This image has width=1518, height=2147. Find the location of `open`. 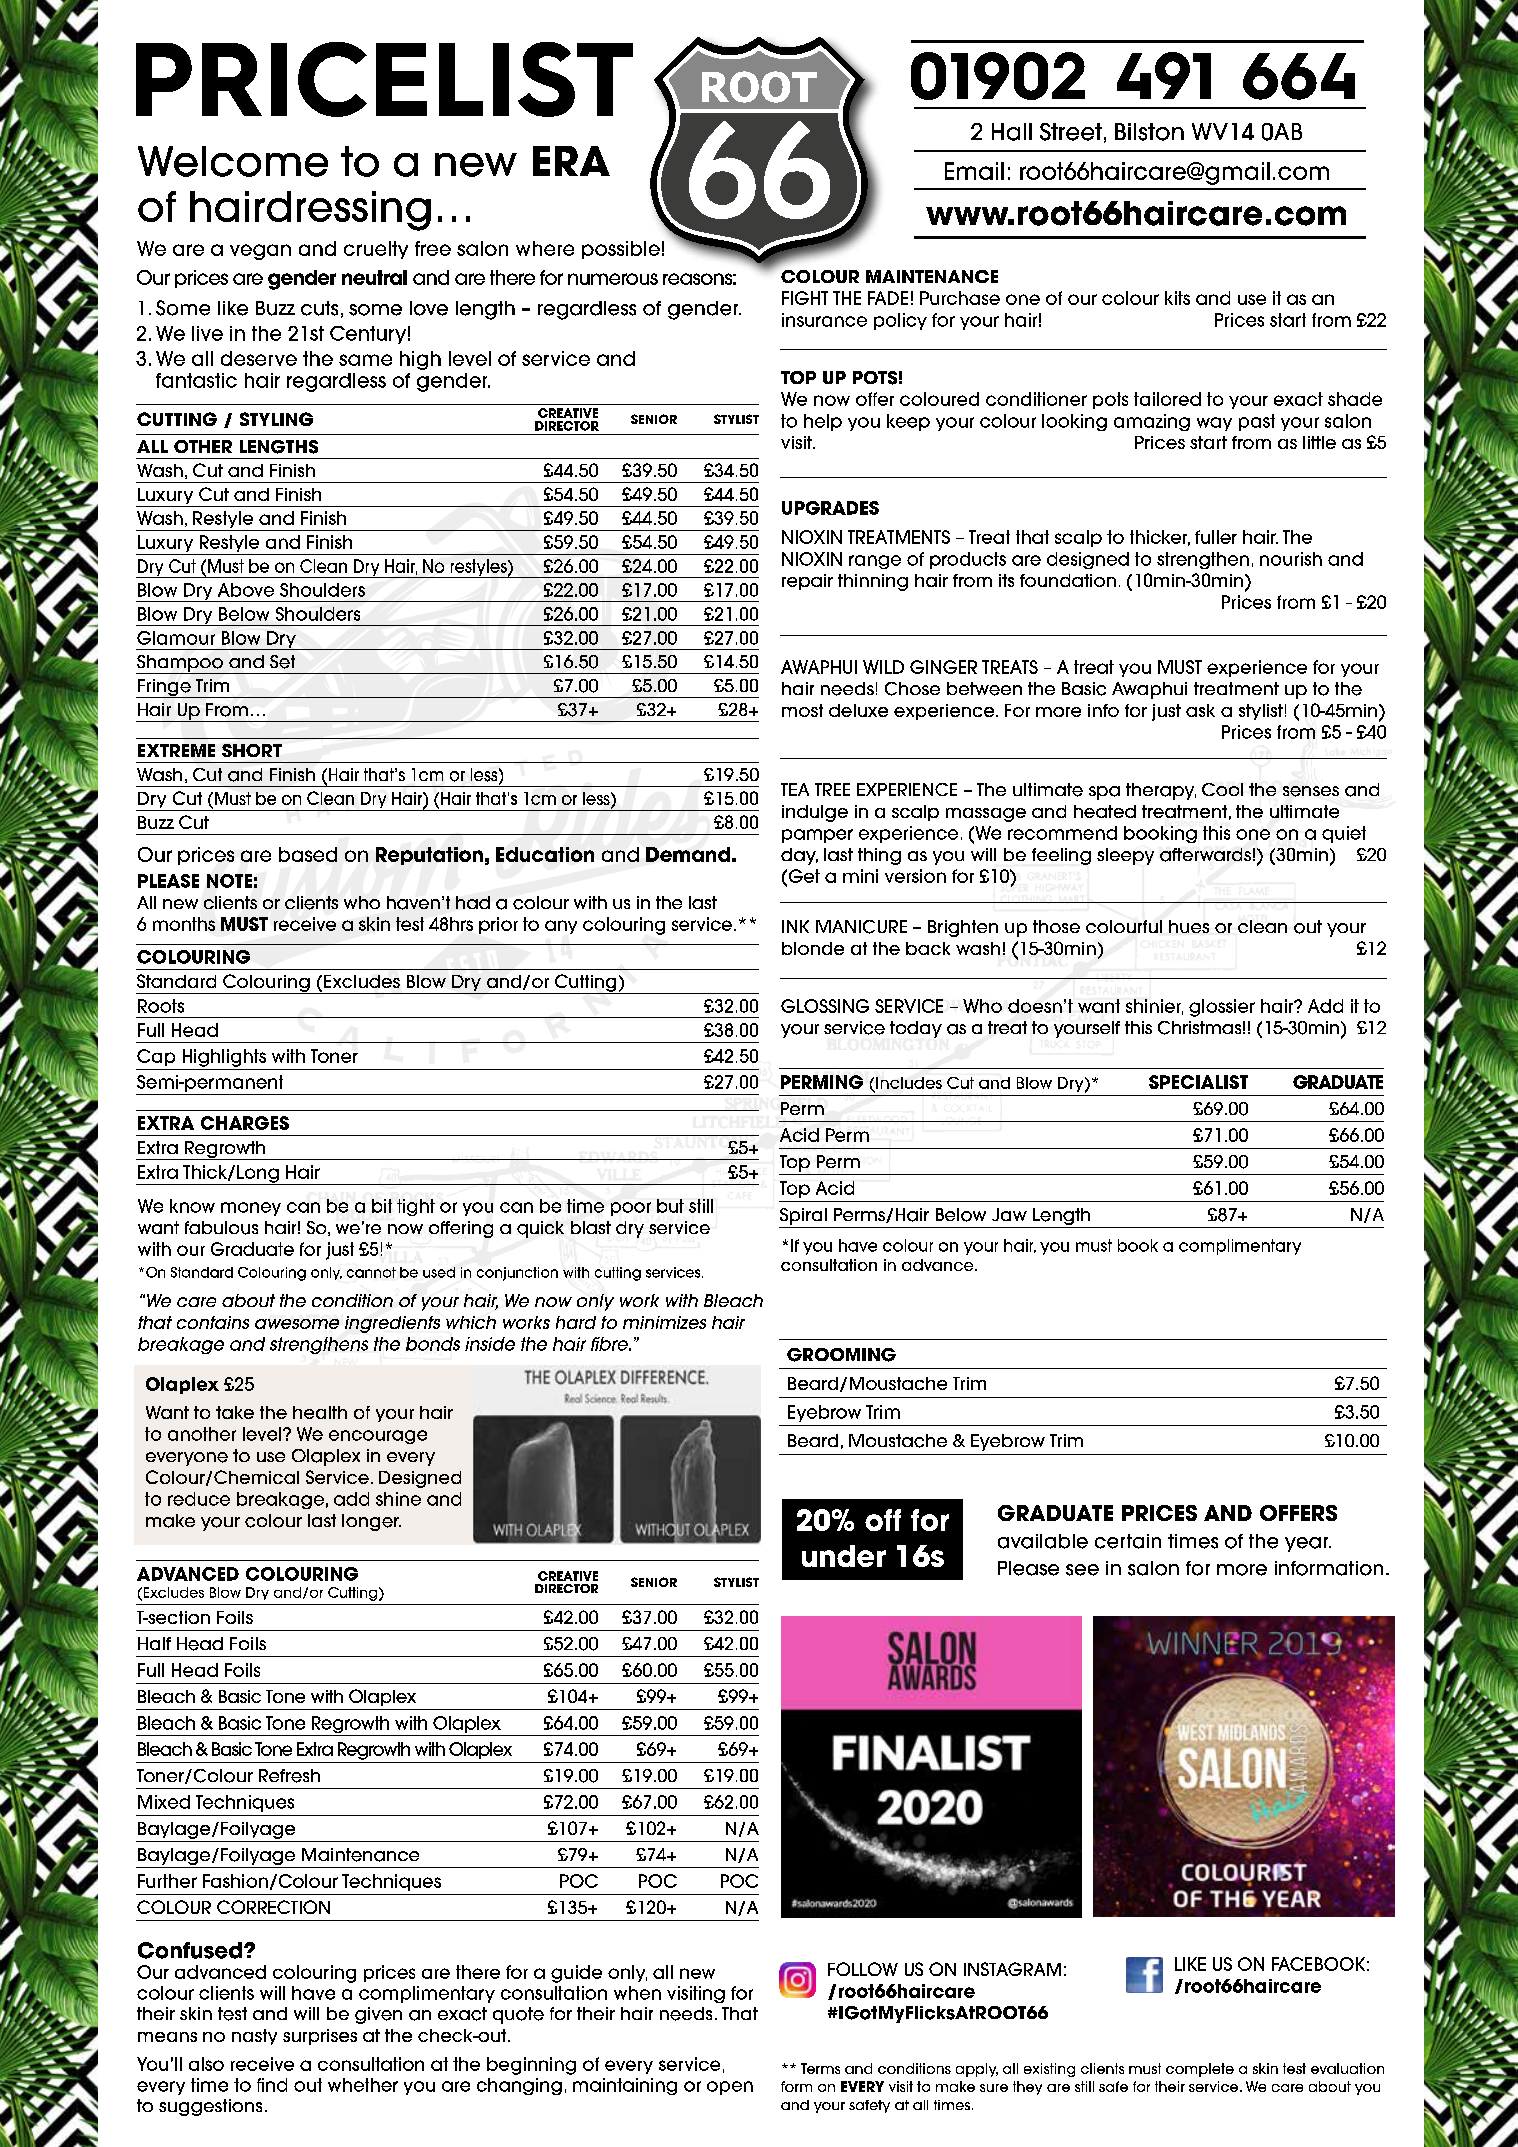

open is located at coordinates (730, 2088).
